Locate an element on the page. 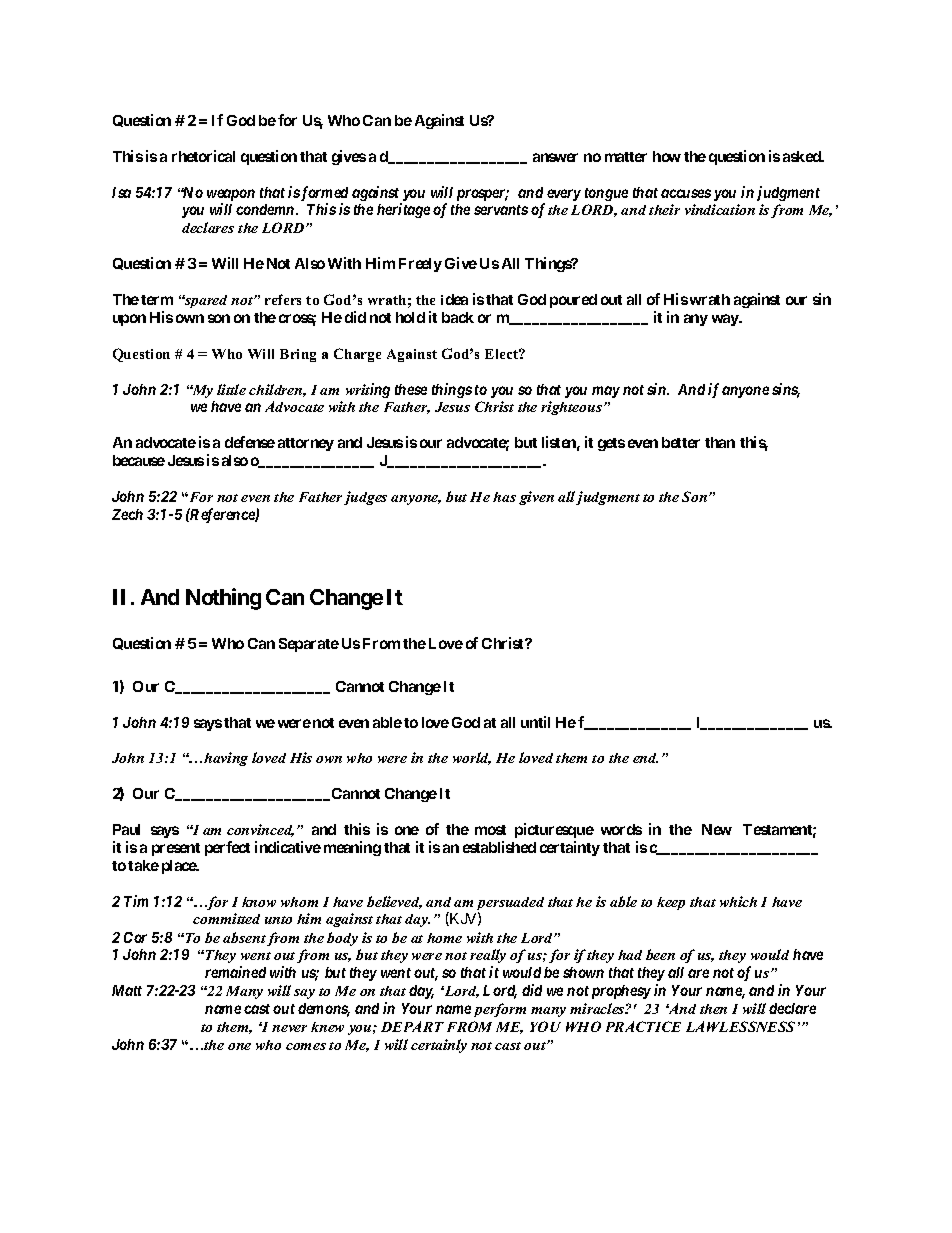 This document has height=1233, width=952. weapon is located at coordinates (231, 196).
